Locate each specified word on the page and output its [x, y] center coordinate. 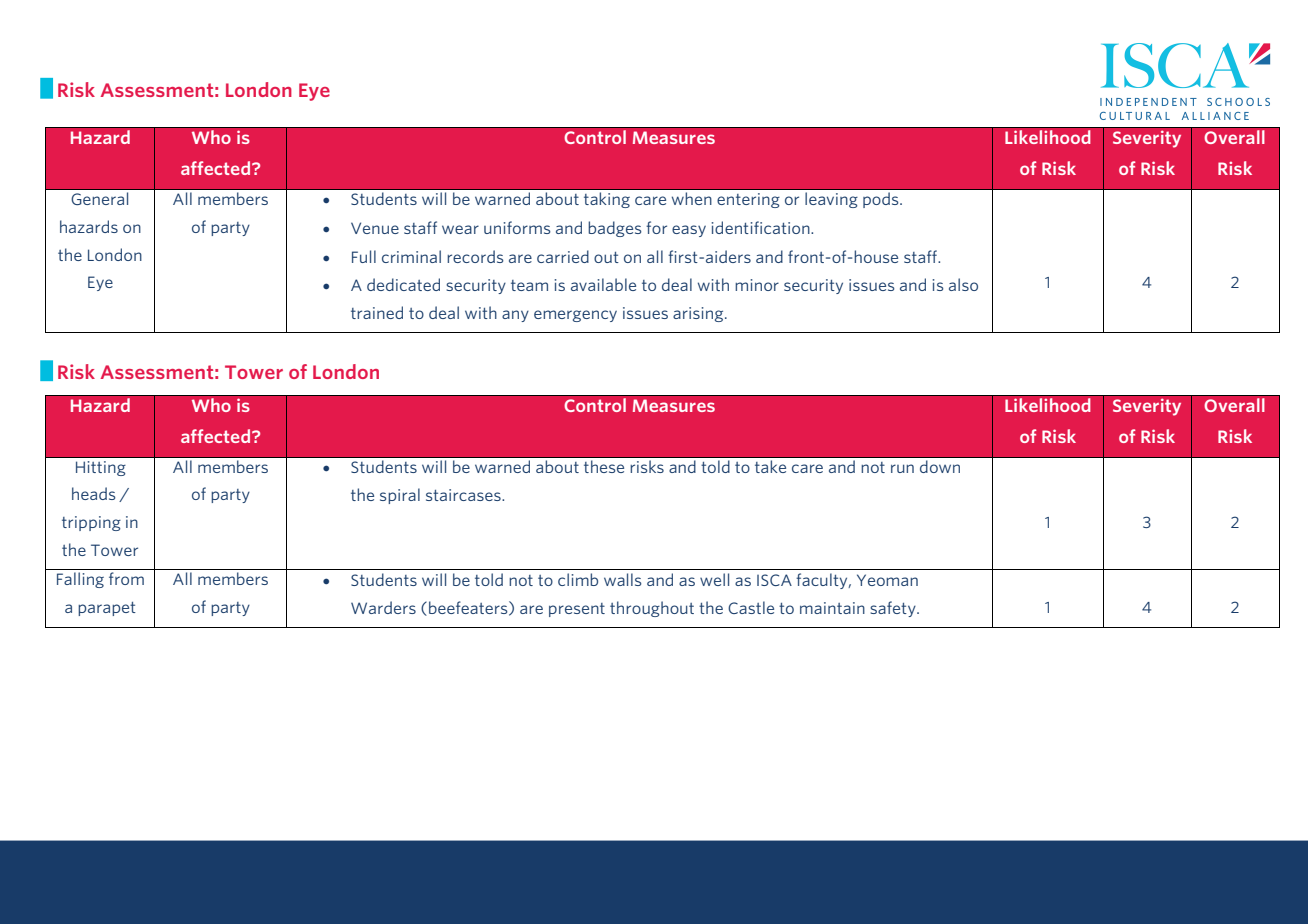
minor [757, 285]
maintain [832, 608]
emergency [575, 316]
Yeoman [887, 580]
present [577, 610]
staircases [464, 495]
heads [94, 493]
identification [761, 227]
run [902, 468]
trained [377, 312]
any [515, 316]
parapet [107, 609]
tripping [91, 523]
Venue [375, 228]
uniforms [517, 227]
